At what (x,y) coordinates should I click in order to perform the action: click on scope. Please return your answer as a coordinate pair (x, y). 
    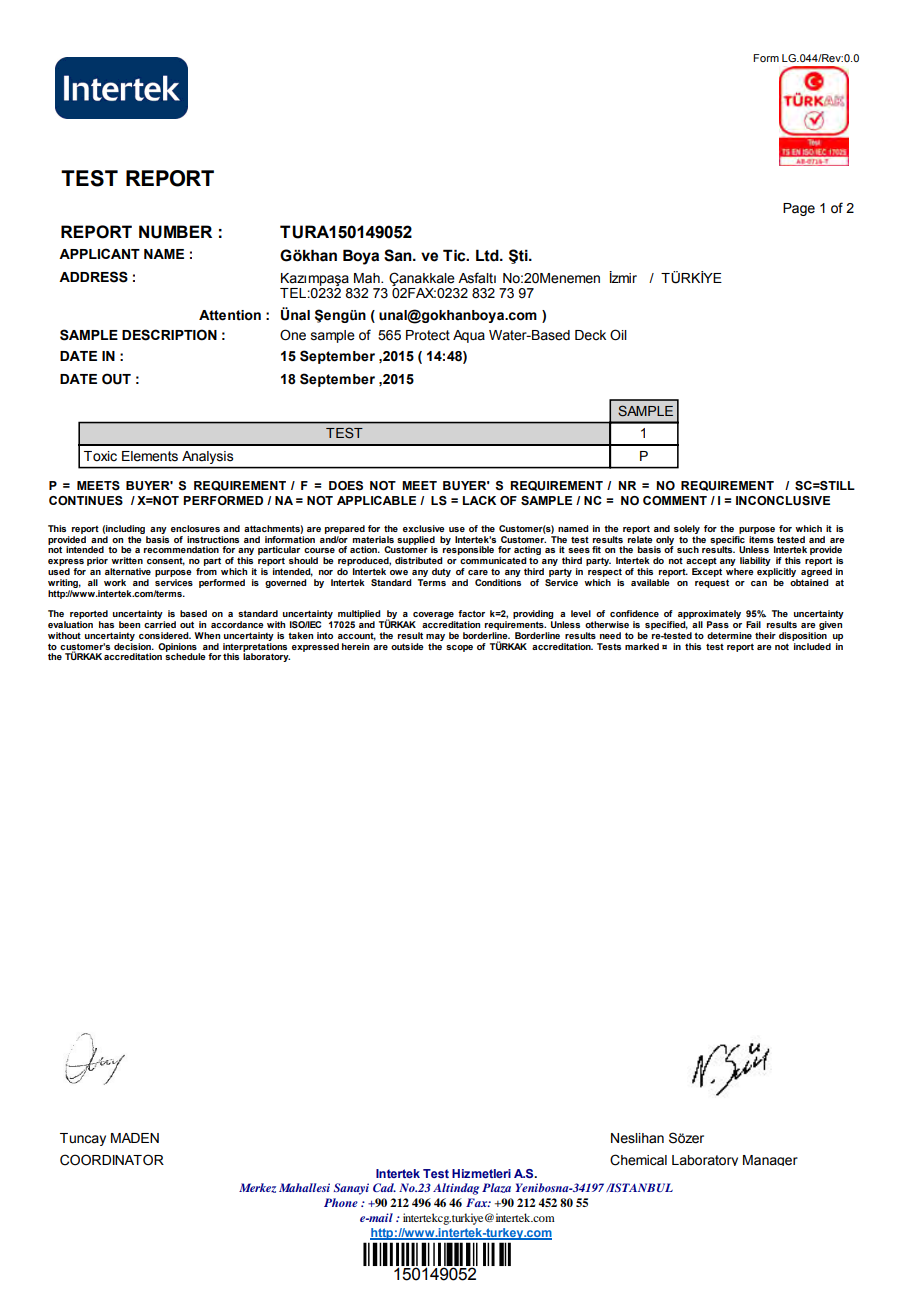
    Looking at the image, I should click on (459, 648).
